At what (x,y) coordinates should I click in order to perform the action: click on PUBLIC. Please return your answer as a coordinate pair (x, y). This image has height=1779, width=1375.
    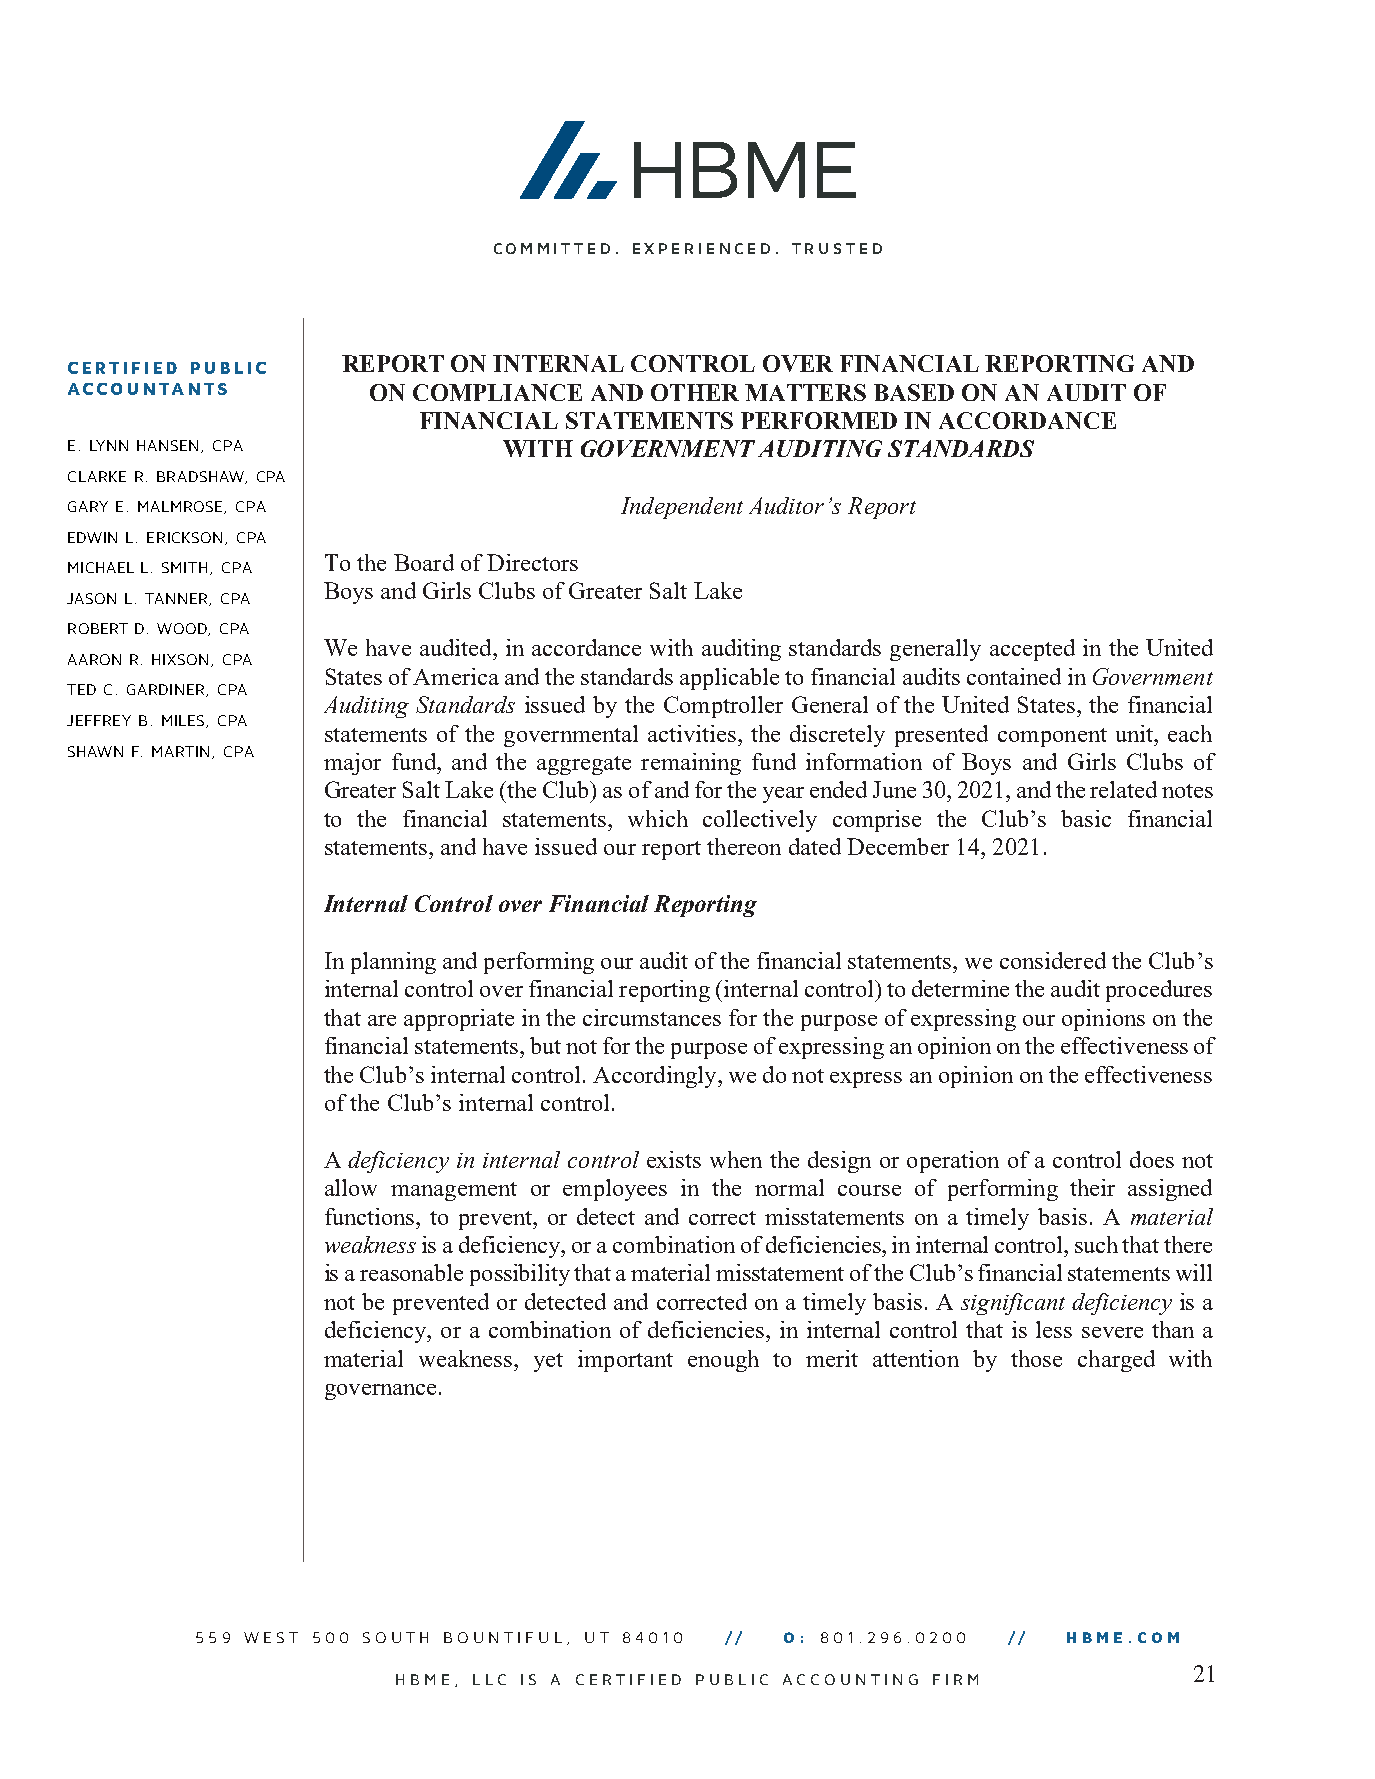
    Looking at the image, I should click on (732, 1679).
